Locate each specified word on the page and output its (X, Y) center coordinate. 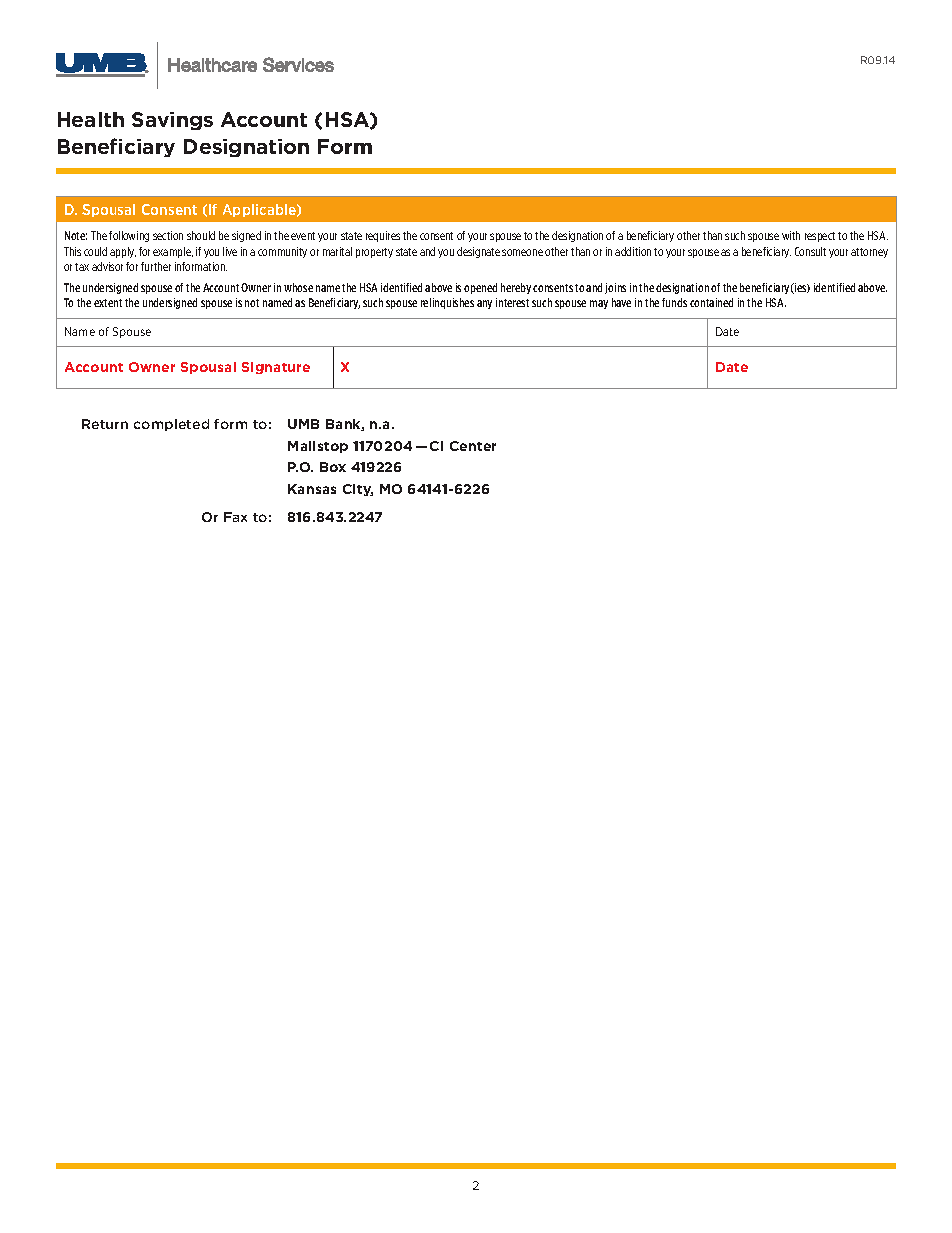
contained (711, 302)
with (791, 235)
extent (108, 303)
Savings (172, 121)
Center (473, 446)
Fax (235, 517)
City (358, 490)
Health (91, 119)
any (484, 304)
